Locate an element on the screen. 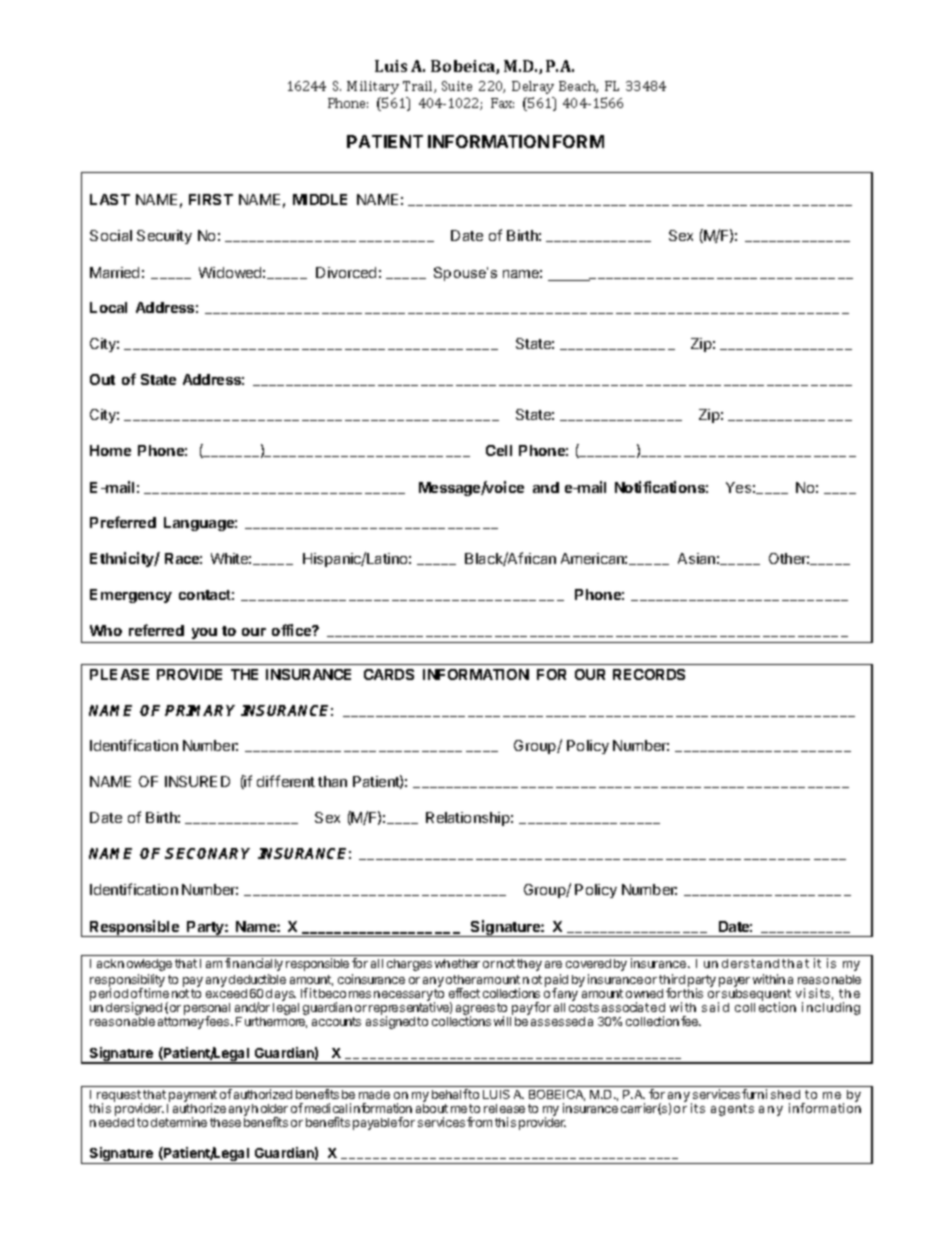 Image resolution: width=952 pixels, height=1233 pixels. third is located at coordinates (672, 979).
